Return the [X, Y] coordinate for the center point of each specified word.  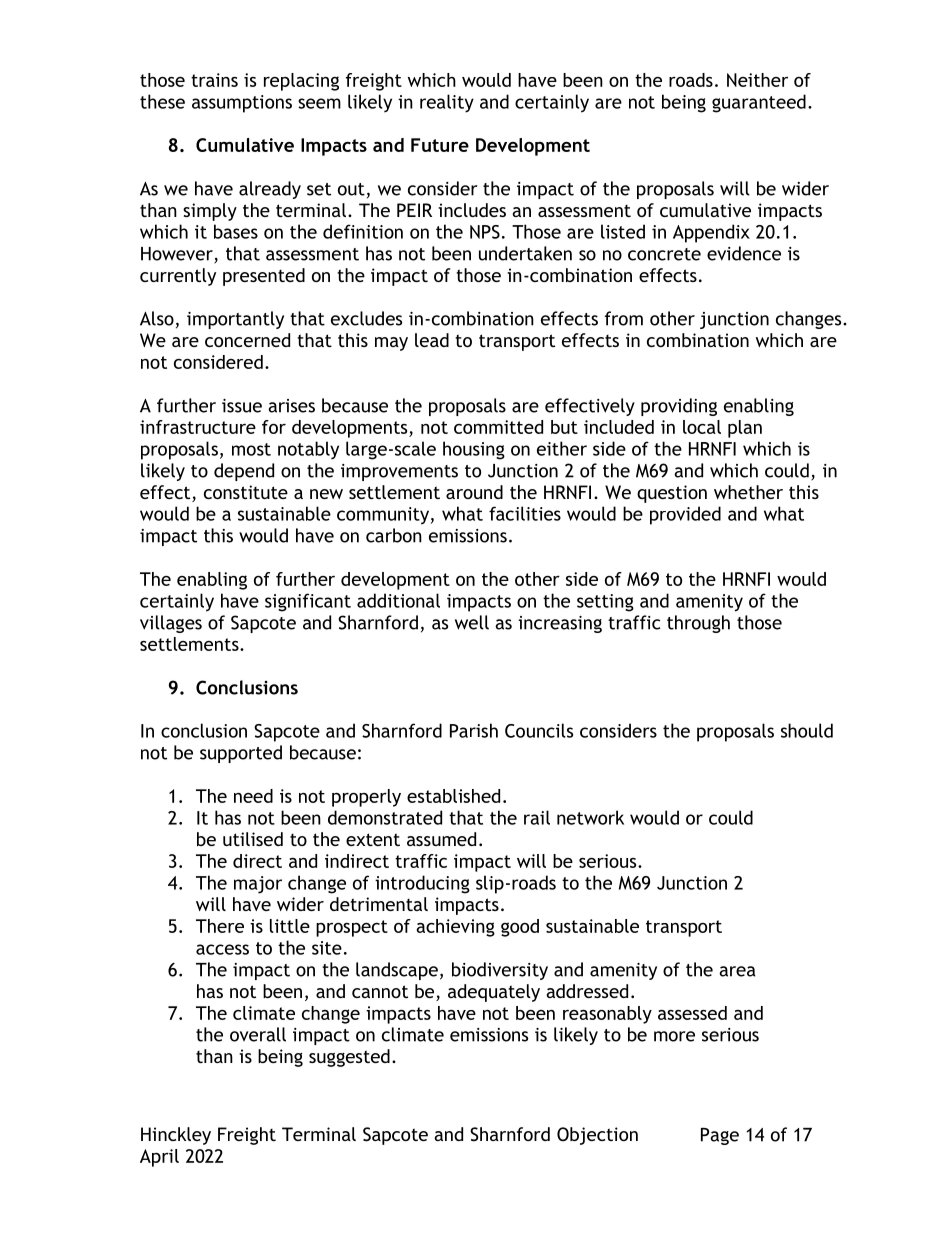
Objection [597, 1136]
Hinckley [176, 1136]
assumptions [242, 104]
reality [447, 103]
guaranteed [759, 103]
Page [720, 1136]
